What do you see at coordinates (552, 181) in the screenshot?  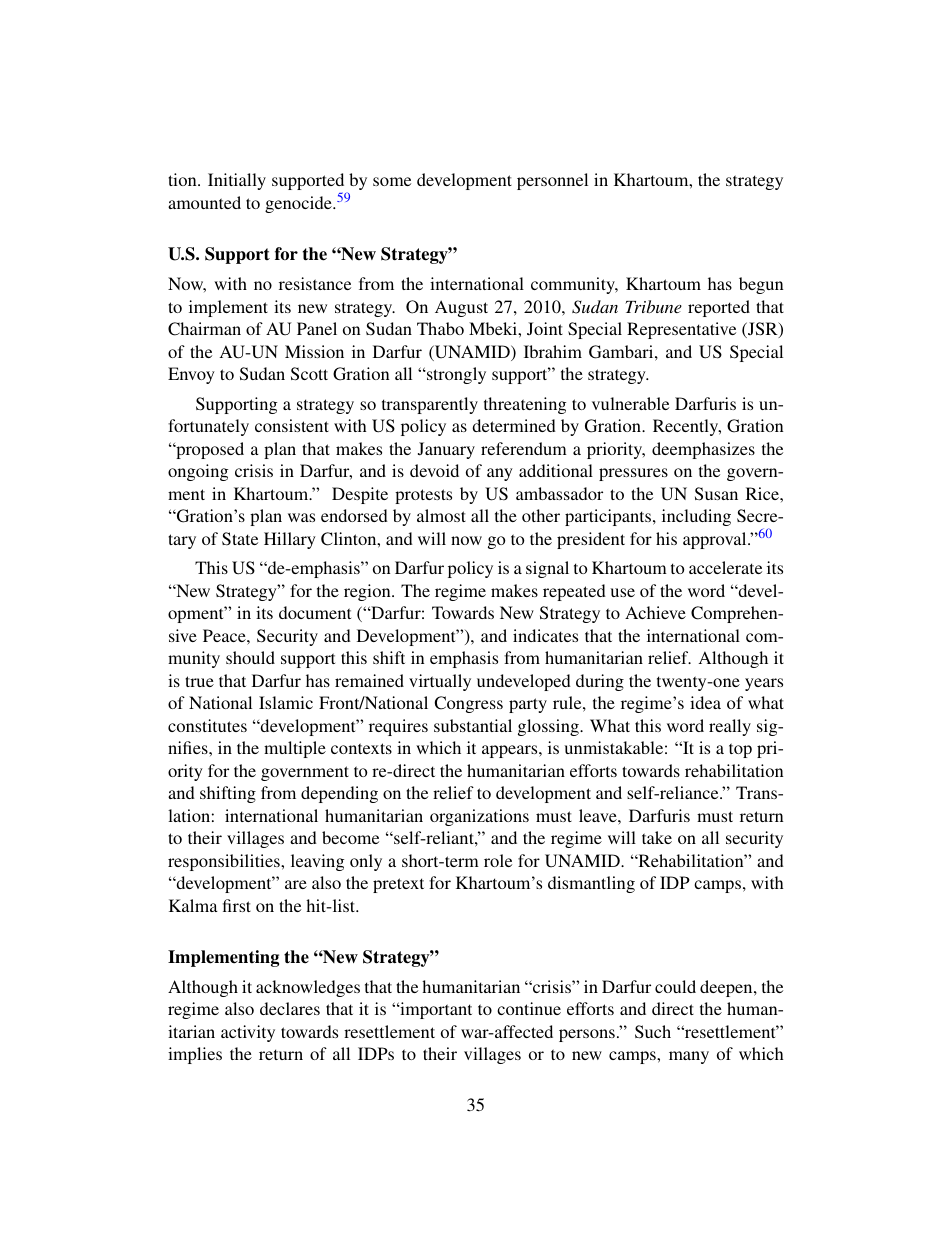 I see `personnel` at bounding box center [552, 181].
